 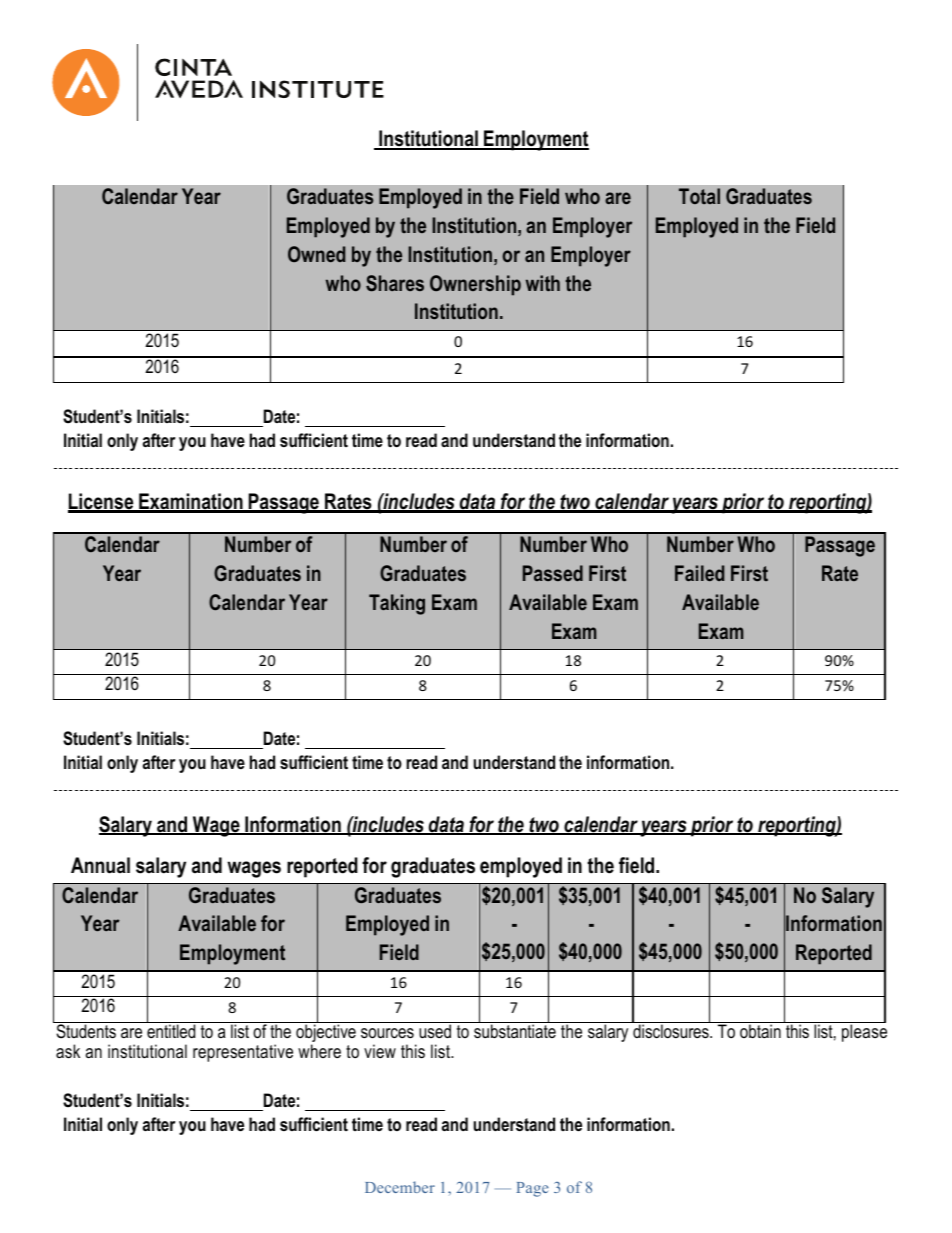 What do you see at coordinates (760, 1030) in the image?
I see `obtain` at bounding box center [760, 1030].
